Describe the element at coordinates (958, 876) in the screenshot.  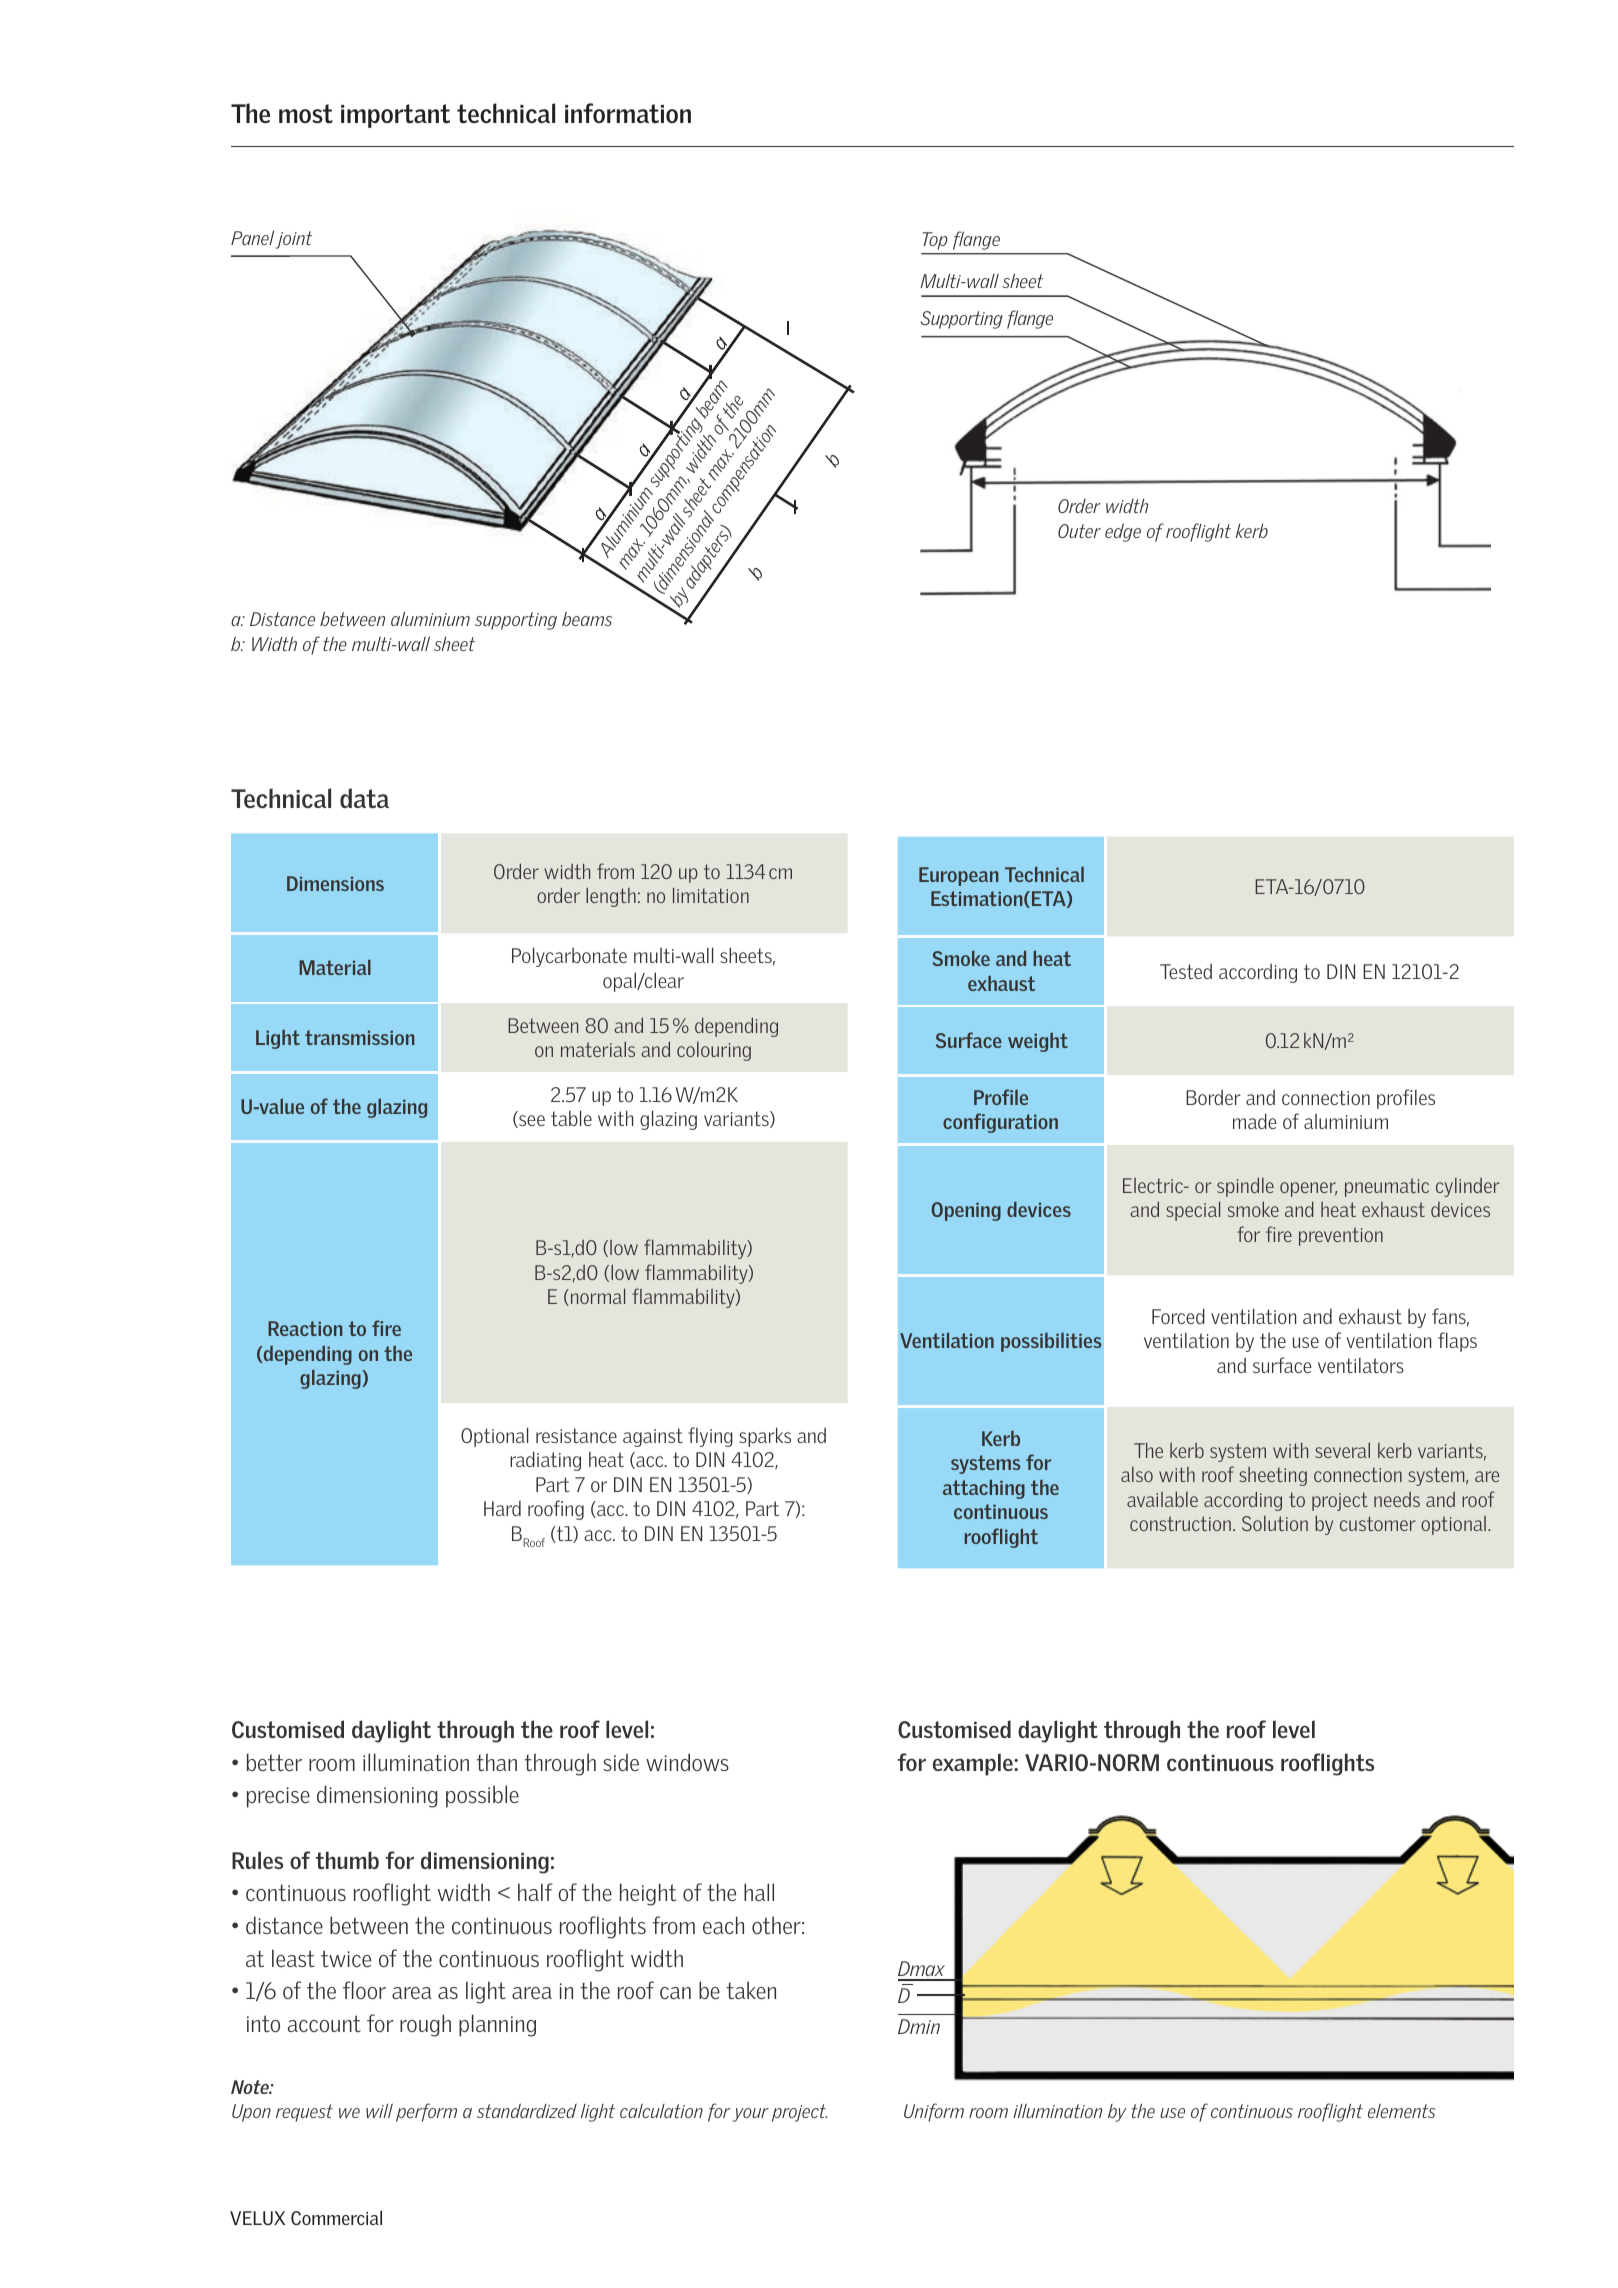
I see `European` at that location.
